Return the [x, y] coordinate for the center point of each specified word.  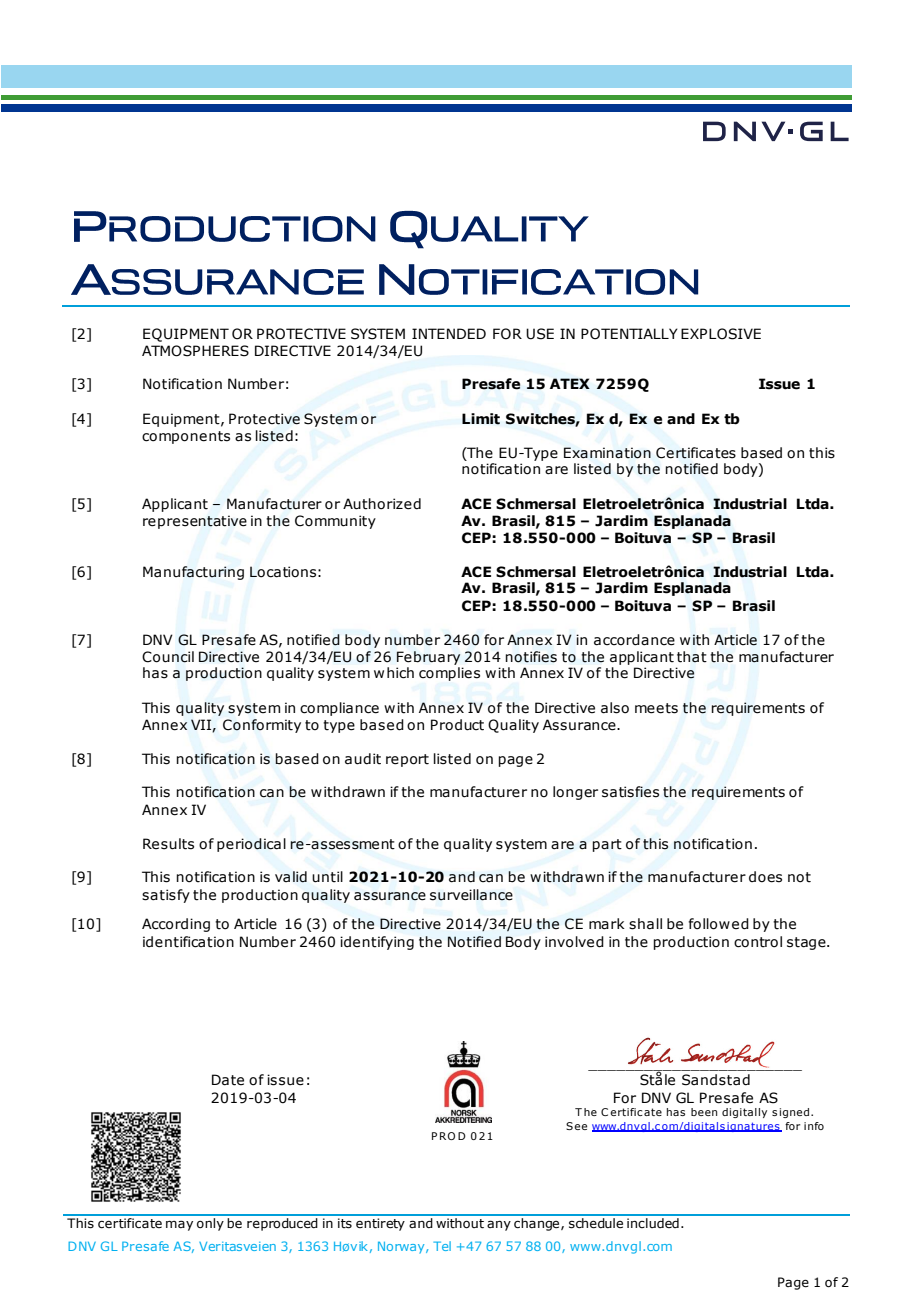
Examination [607, 453]
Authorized [382, 504]
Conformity [262, 726]
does [765, 877]
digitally [744, 1113]
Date [228, 1080]
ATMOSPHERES [195, 351]
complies [449, 674]
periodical [251, 845]
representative [195, 522]
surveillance [471, 895]
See [576, 1126]
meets [656, 708]
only [210, 1223]
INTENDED [449, 333]
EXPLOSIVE [721, 334]
